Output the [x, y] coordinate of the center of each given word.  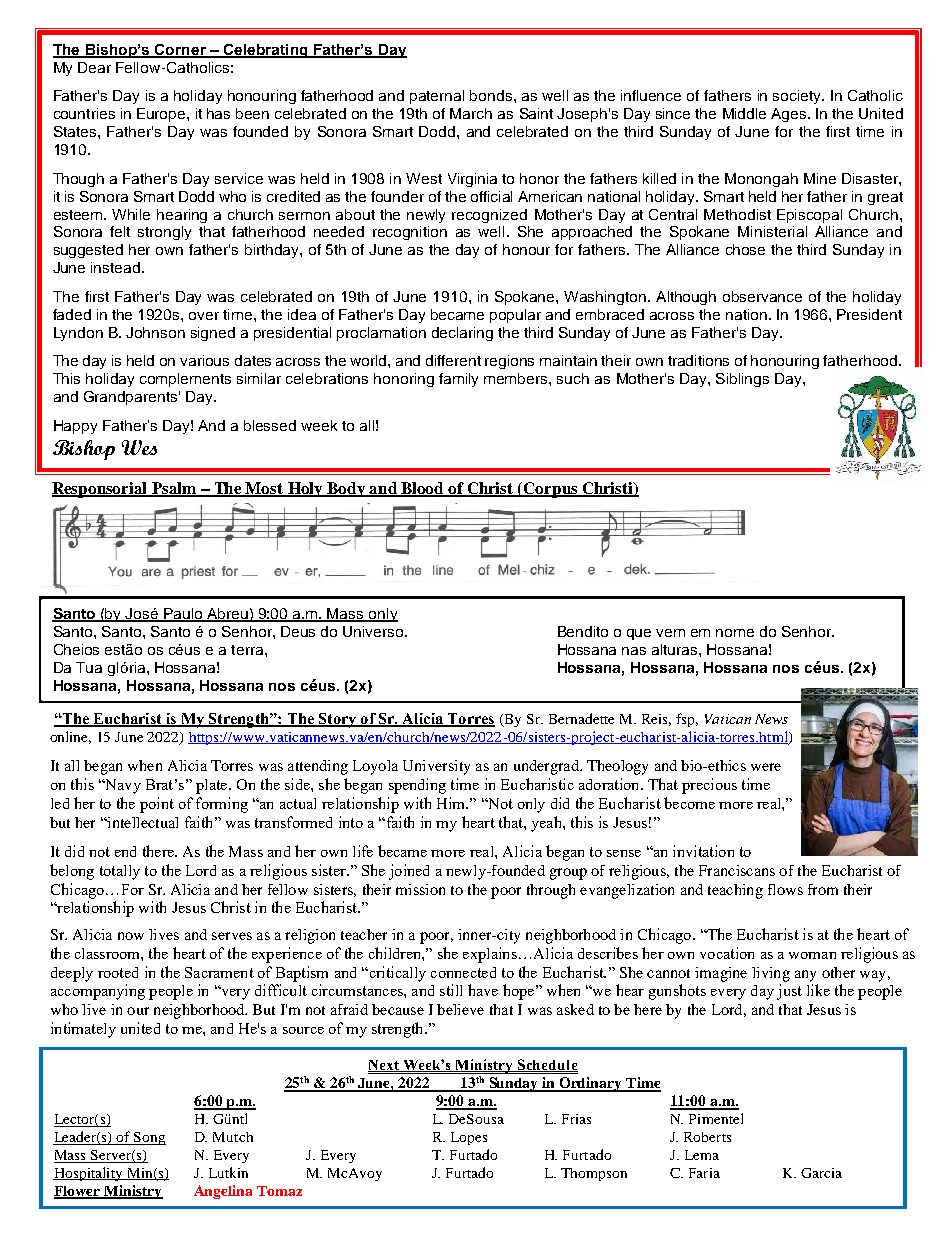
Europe [162, 115]
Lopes [469, 1138]
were [766, 767]
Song [149, 1138]
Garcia [821, 1173]
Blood [422, 489]
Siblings [742, 380]
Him [452, 803]
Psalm [174, 489]
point [157, 805]
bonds [492, 95]
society [798, 97]
